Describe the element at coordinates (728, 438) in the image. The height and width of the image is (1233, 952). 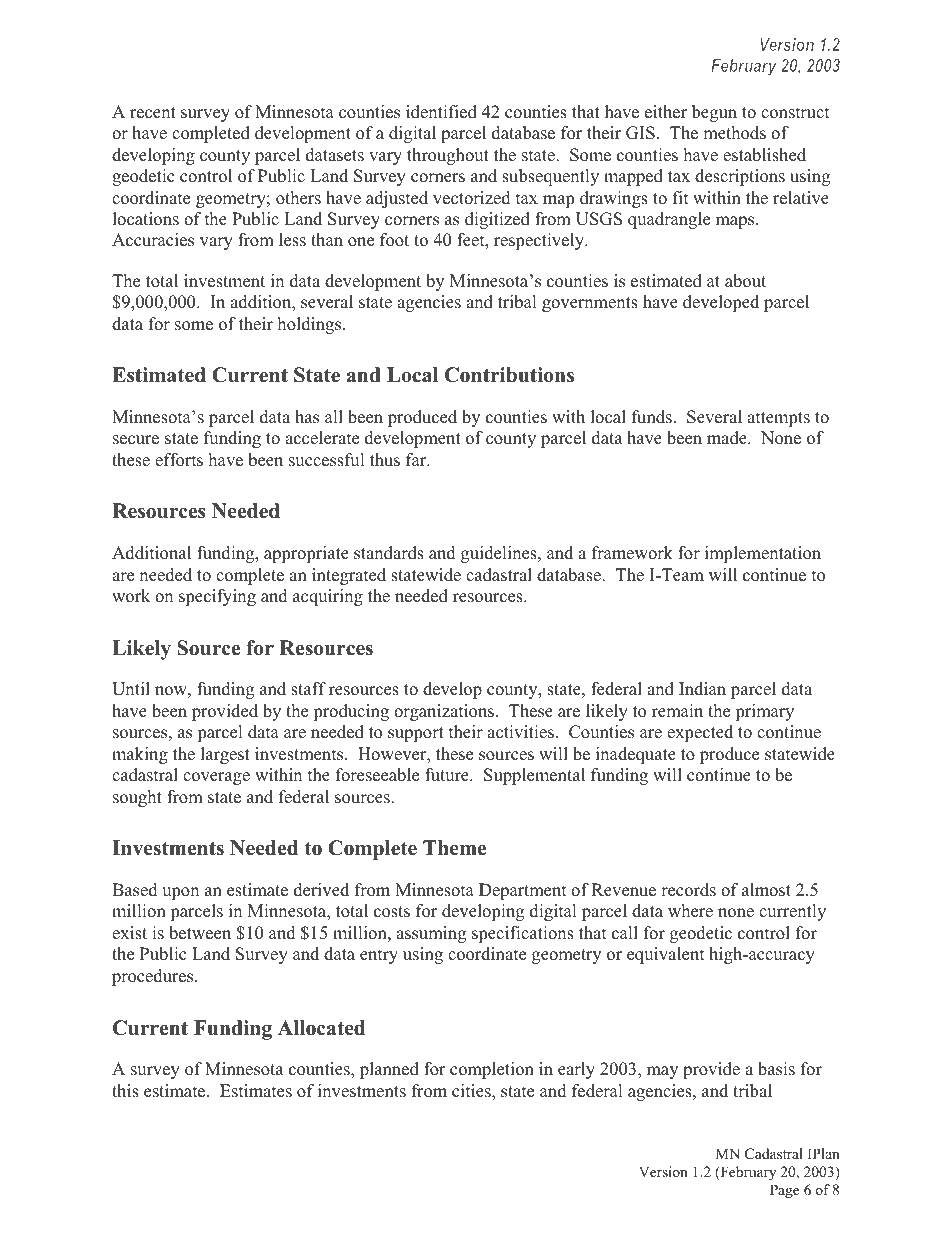
I see `made` at that location.
